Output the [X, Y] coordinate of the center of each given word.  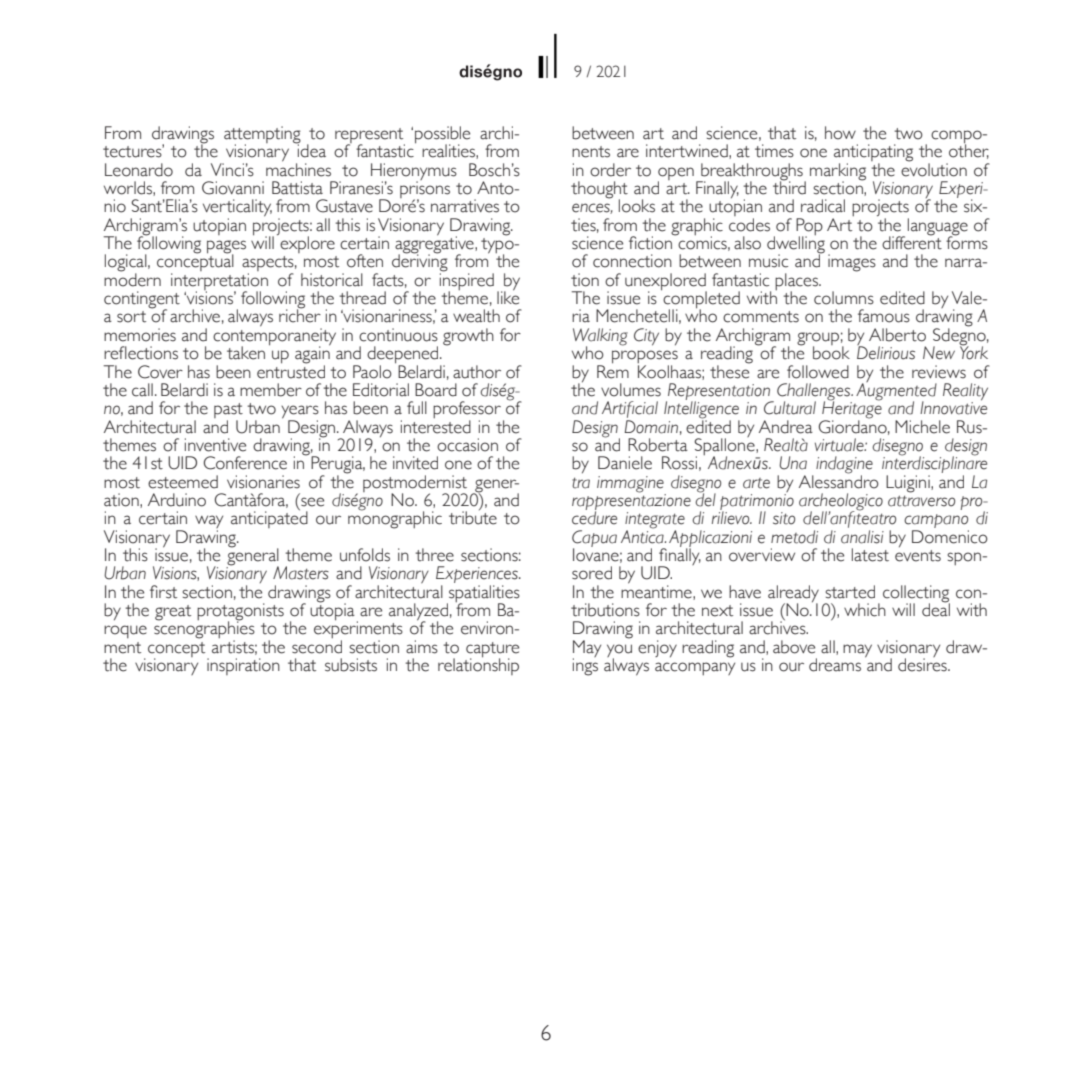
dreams [835, 665]
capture [492, 650]
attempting [262, 136]
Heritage [852, 410]
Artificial [630, 409]
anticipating [873, 154]
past [228, 412]
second [317, 647]
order [610, 170]
